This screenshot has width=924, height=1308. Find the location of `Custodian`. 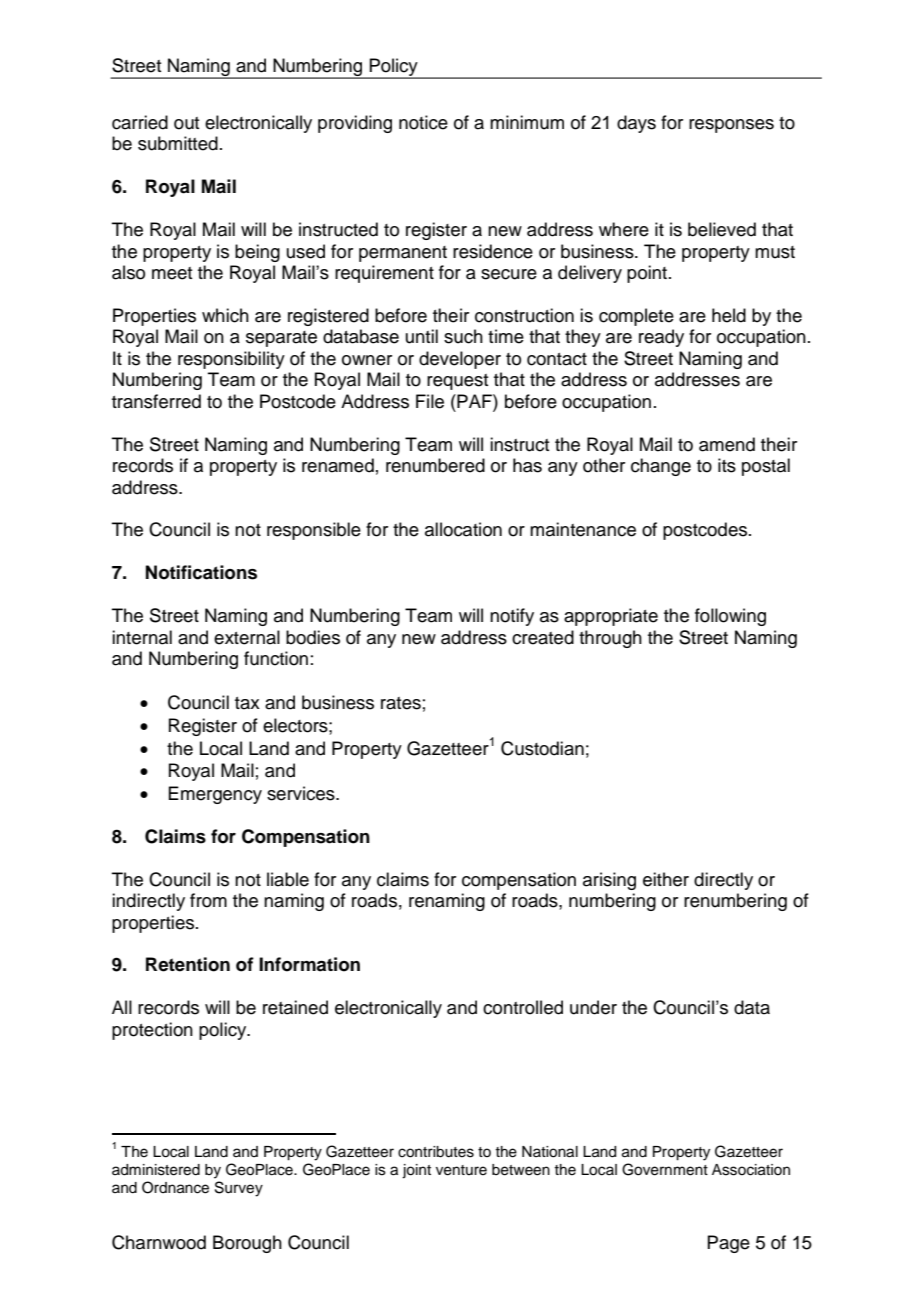

Custodian is located at coordinates (542, 748).
